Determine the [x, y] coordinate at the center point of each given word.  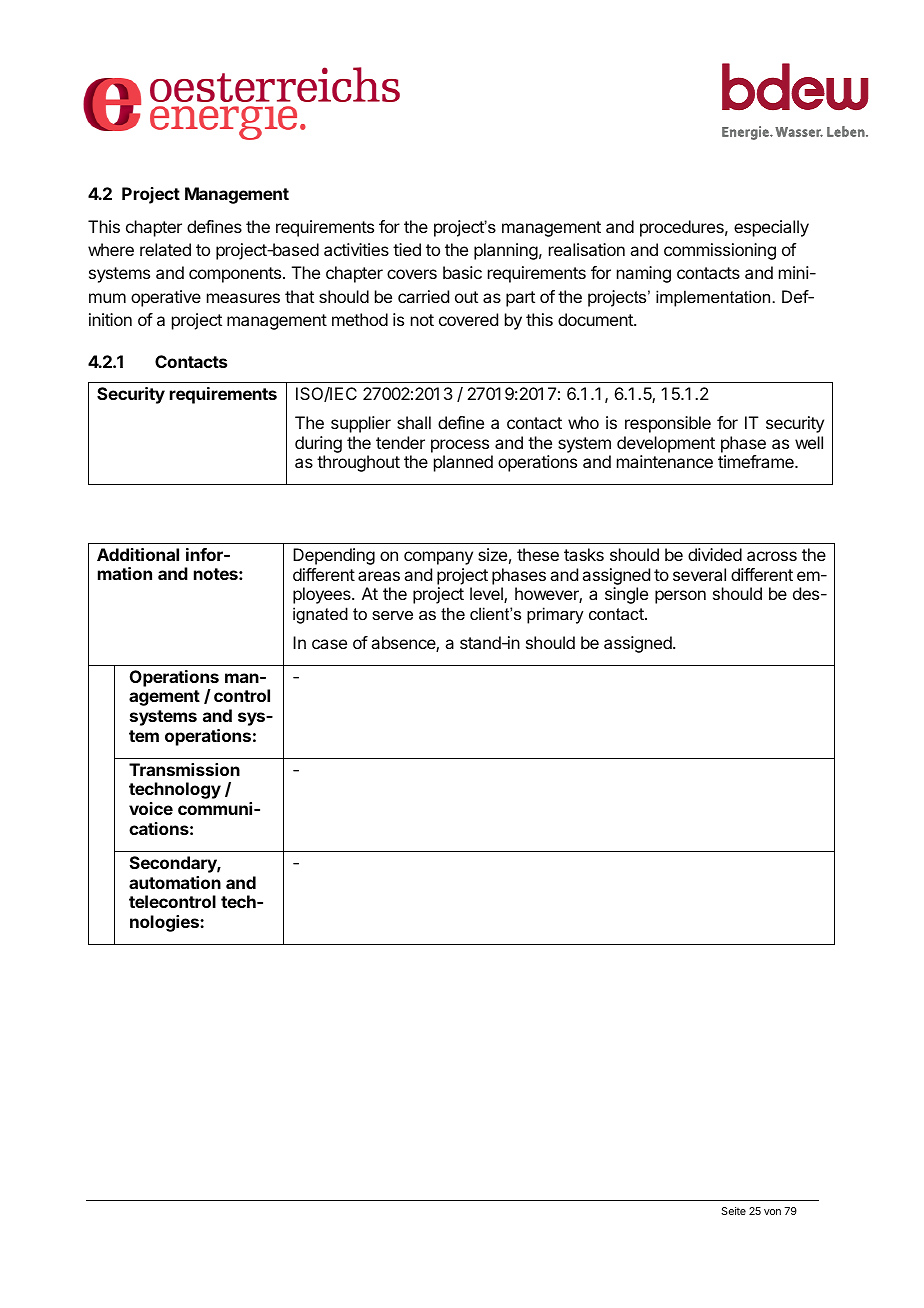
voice [151, 808]
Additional [138, 554]
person [680, 597]
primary [555, 615]
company [438, 558]
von [772, 1212]
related [165, 249]
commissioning [720, 251]
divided [715, 554]
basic [462, 272]
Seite [733, 1211]
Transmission [184, 769]
